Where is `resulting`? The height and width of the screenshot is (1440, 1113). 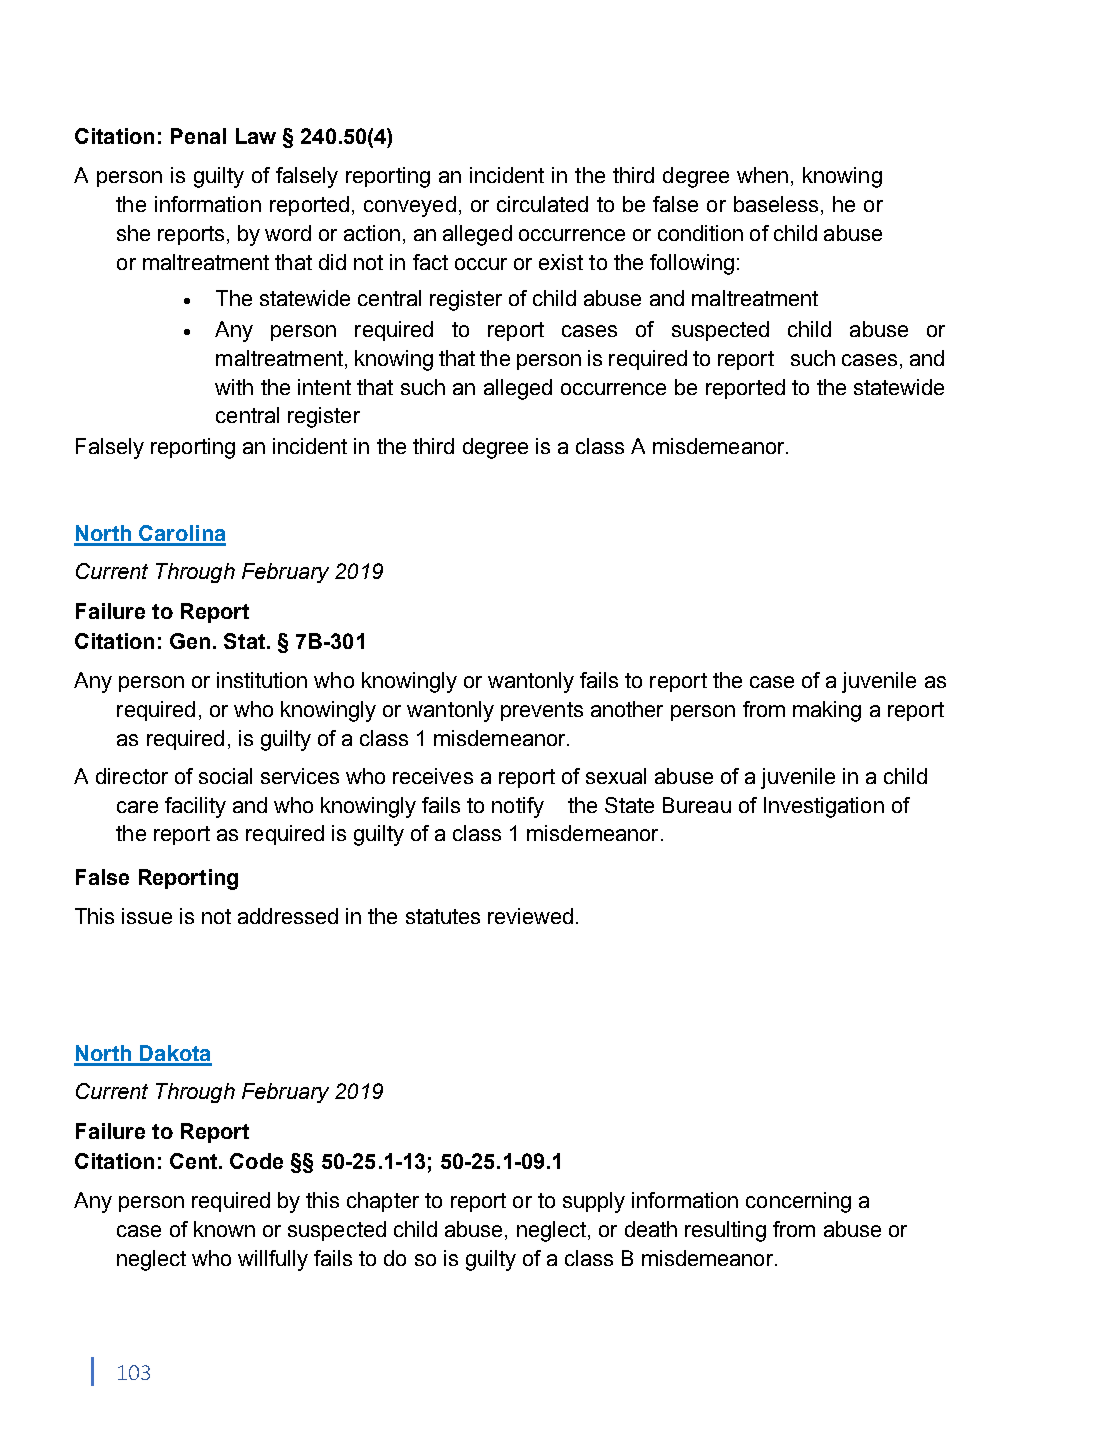 resulting is located at coordinates (725, 1231).
